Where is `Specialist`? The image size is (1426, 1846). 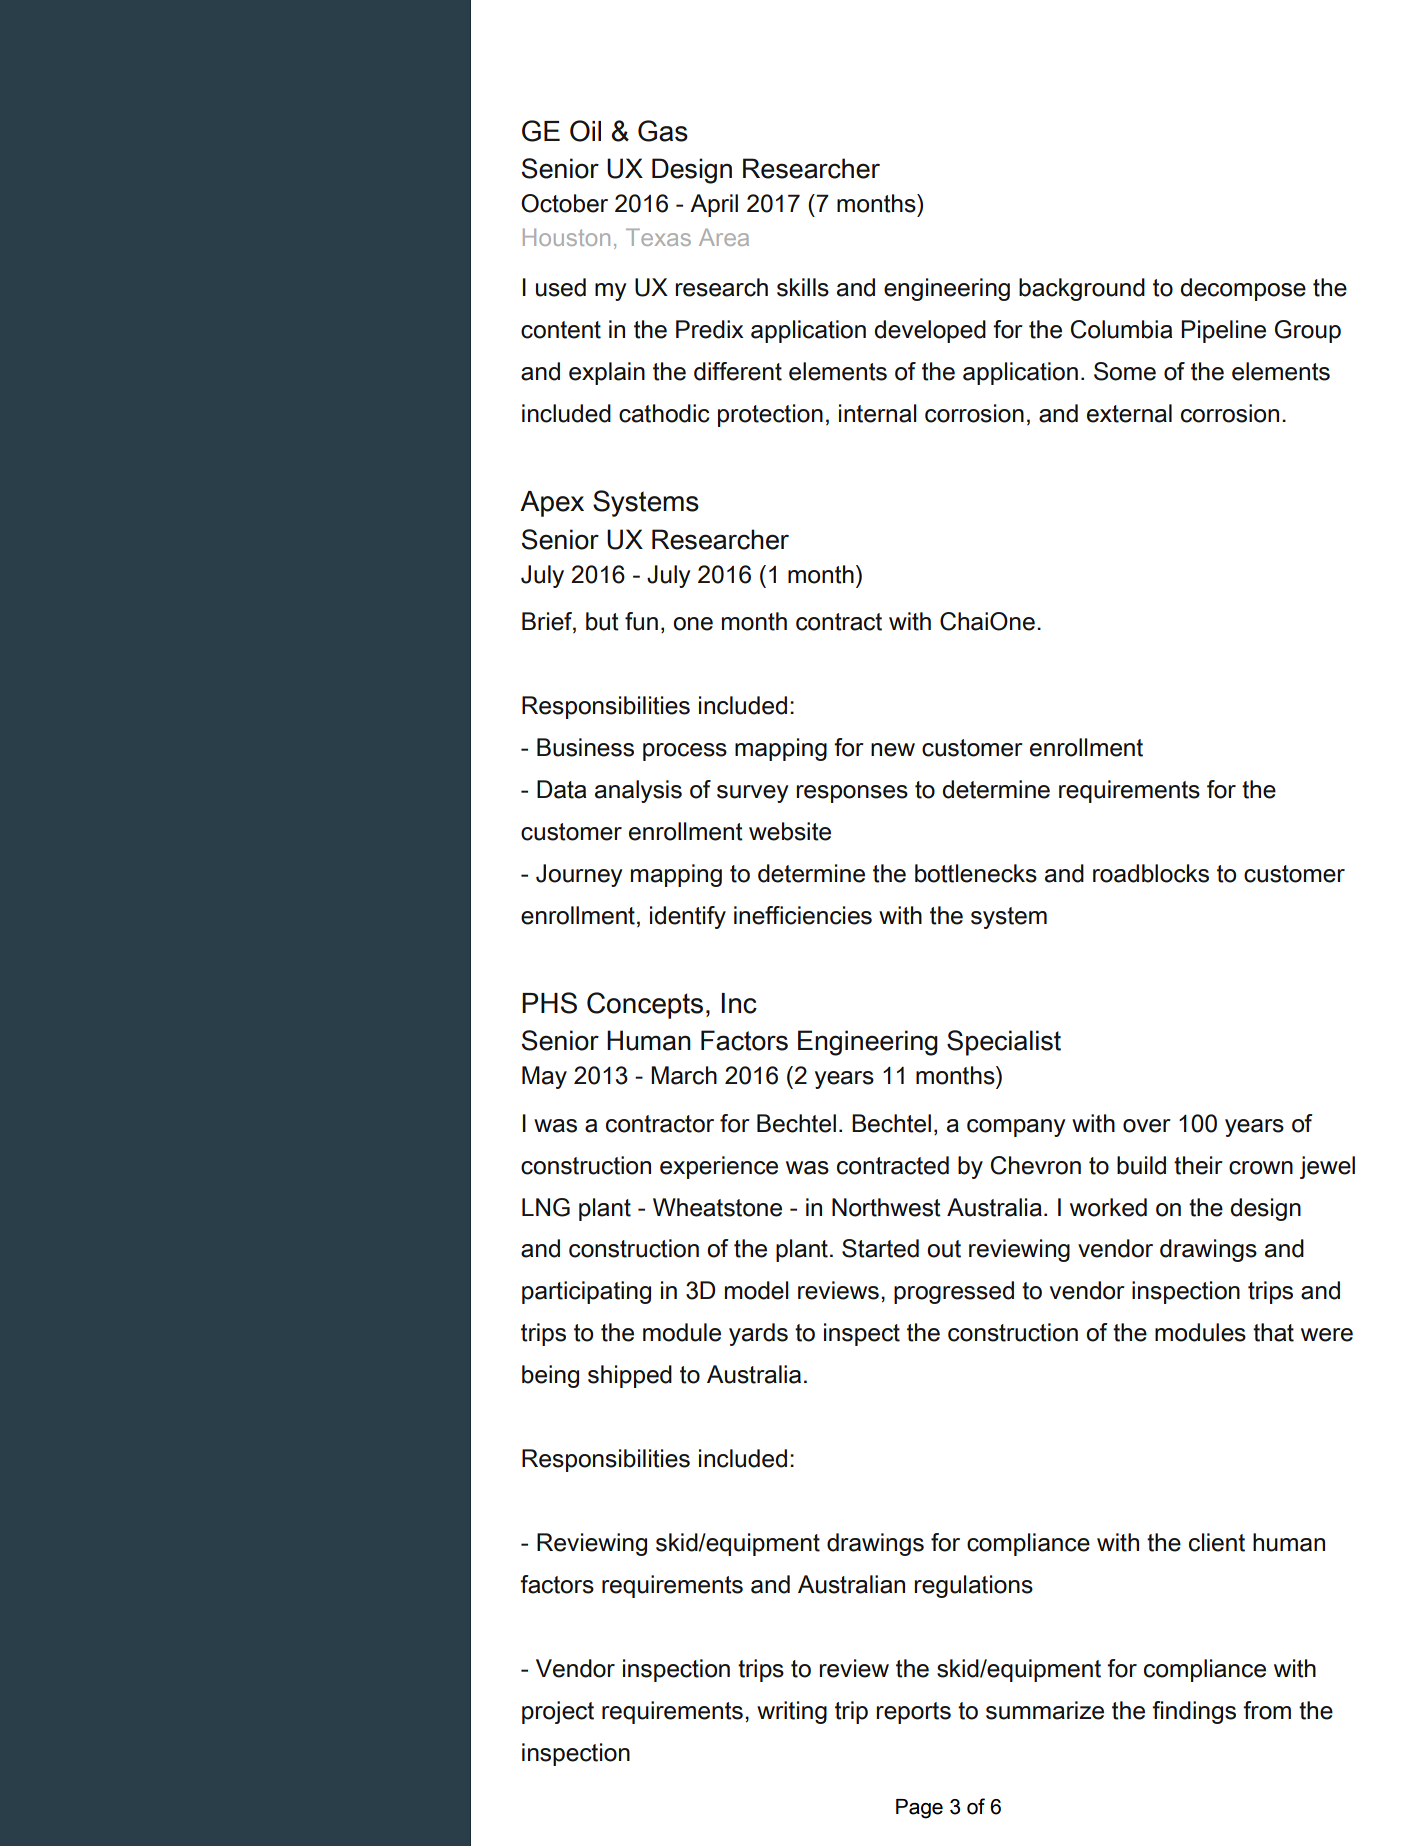 Specialist is located at coordinates (1004, 1043).
